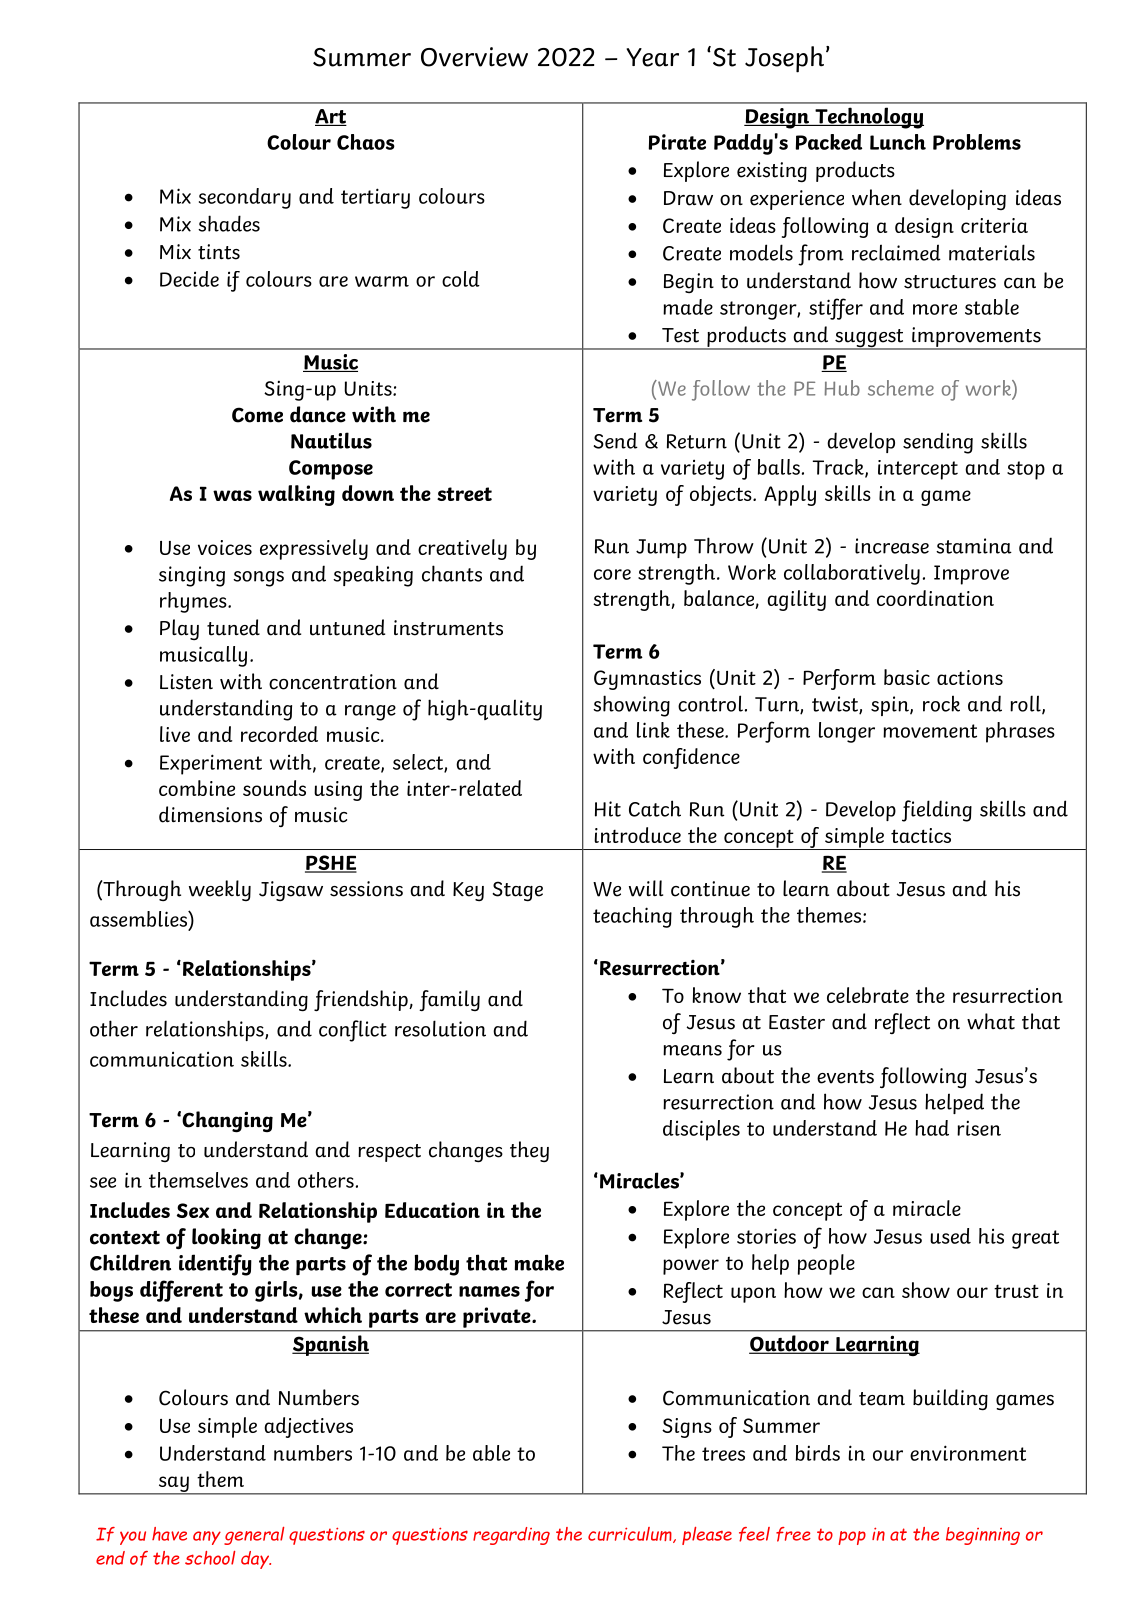  Describe the element at coordinates (935, 598) in the screenshot. I see `coordination` at that location.
